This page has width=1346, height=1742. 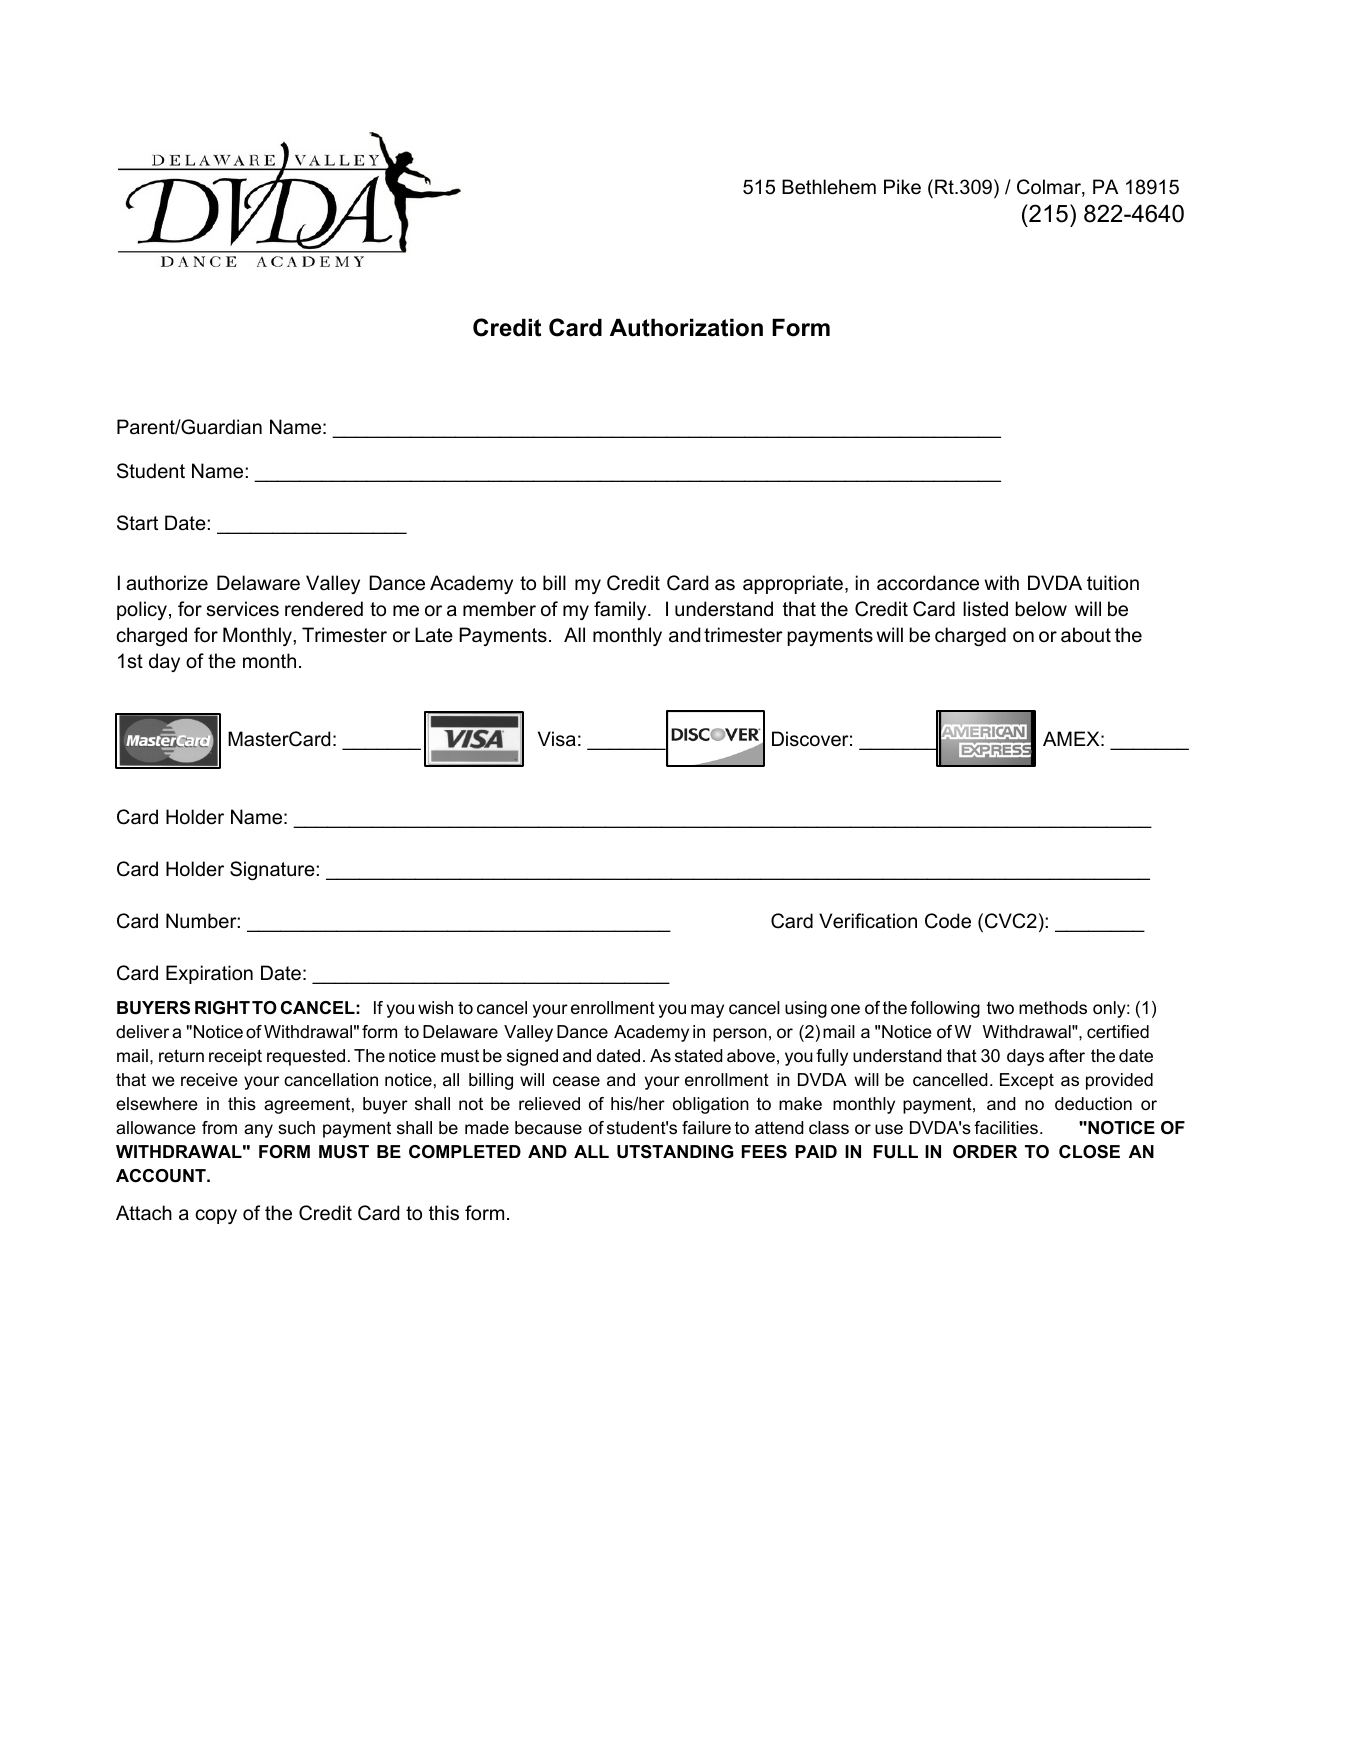 I want to click on Authorization, so click(x=686, y=327).
